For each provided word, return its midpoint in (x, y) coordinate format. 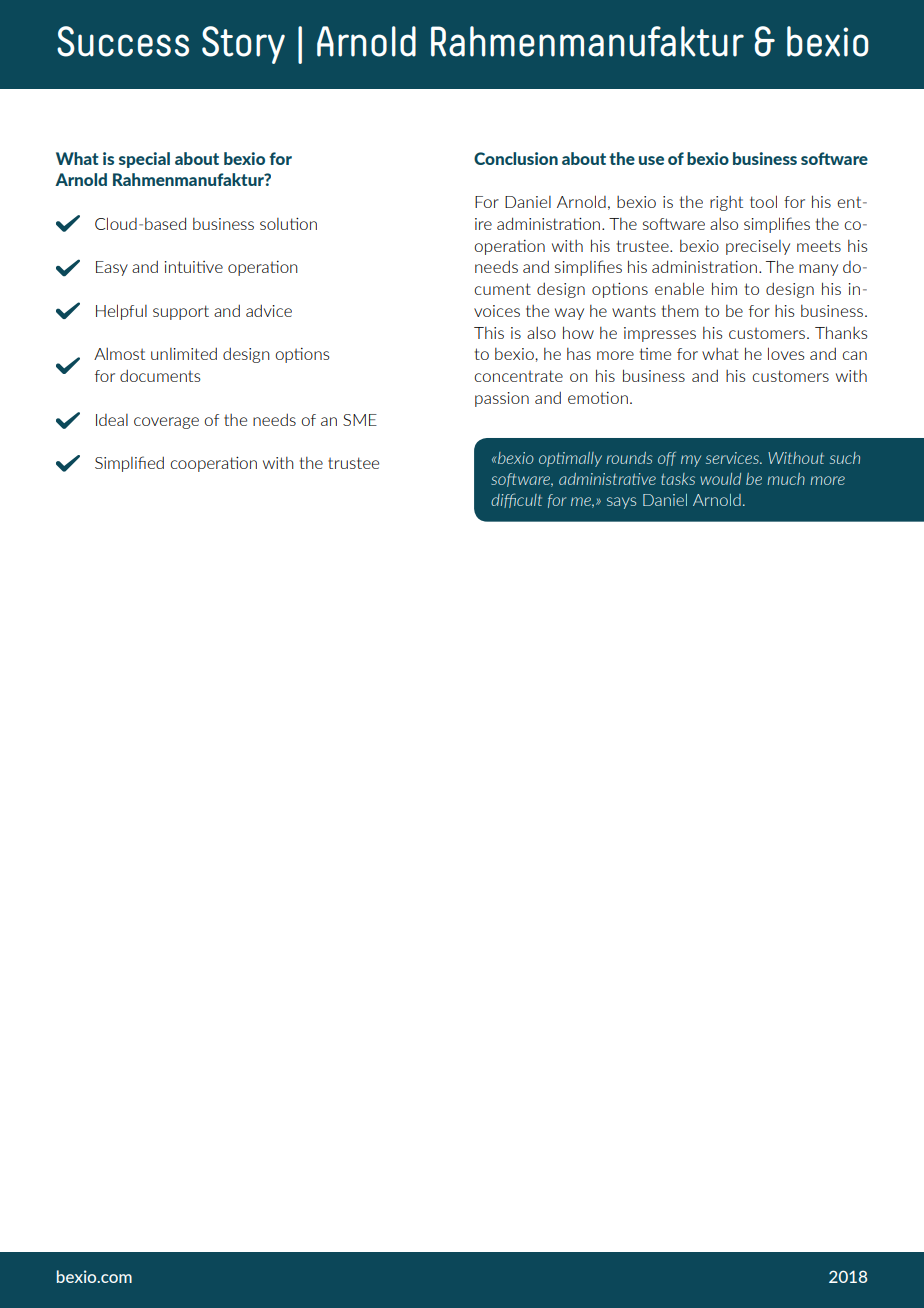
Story (243, 45)
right (726, 203)
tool (763, 201)
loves (786, 353)
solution (288, 224)
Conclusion (516, 158)
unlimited (184, 353)
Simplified (129, 464)
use (651, 160)
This (489, 333)
